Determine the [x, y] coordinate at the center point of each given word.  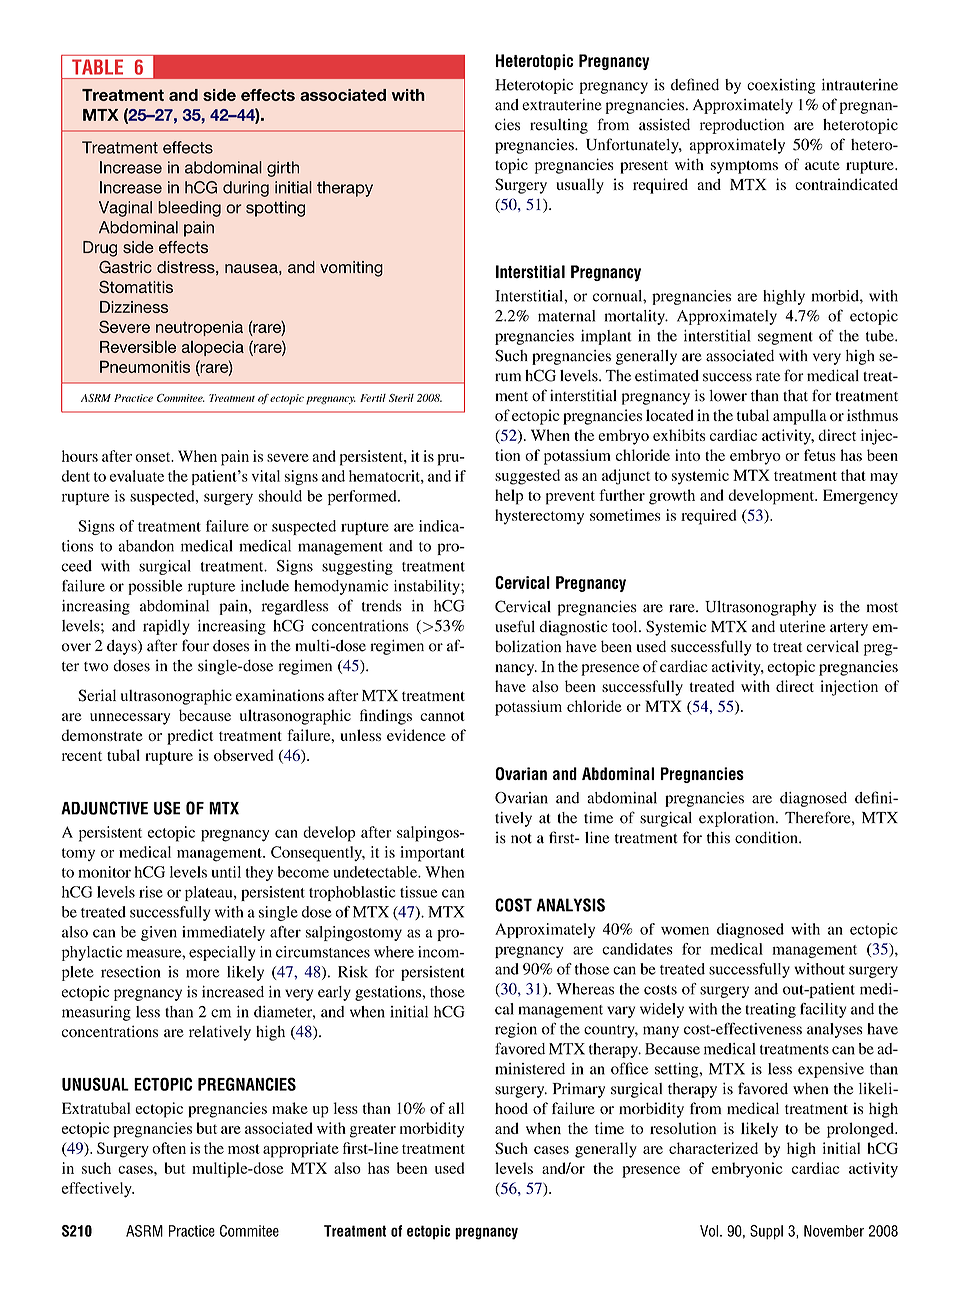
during [246, 189]
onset [154, 457]
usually [580, 186]
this [718, 837]
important [433, 854]
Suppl [766, 1232]
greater [373, 1131]
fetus [820, 455]
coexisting [781, 86]
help [509, 497]
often [169, 1148]
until [226, 872]
